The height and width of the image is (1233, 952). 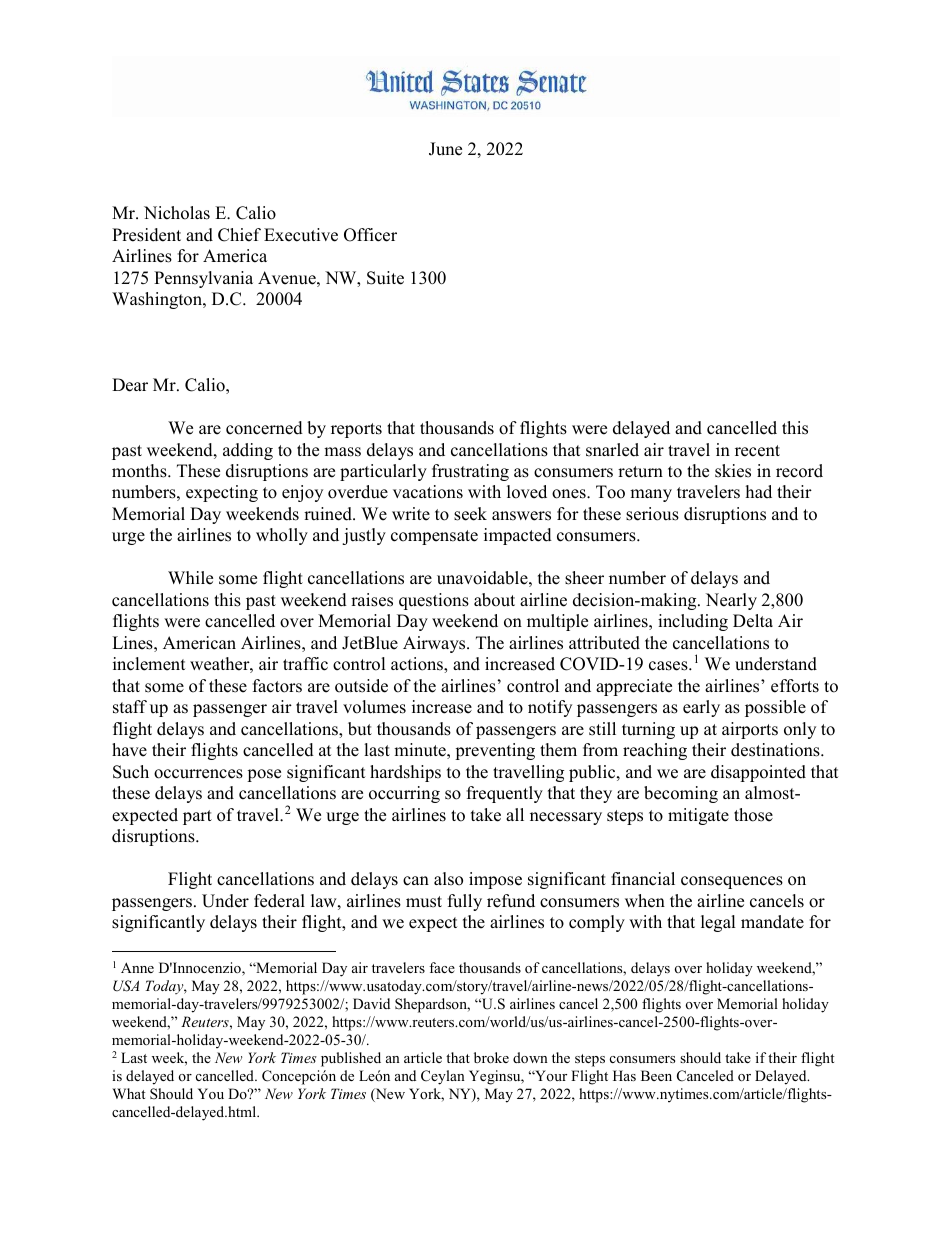 What do you see at coordinates (370, 235) in the image?
I see `Officer` at bounding box center [370, 235].
